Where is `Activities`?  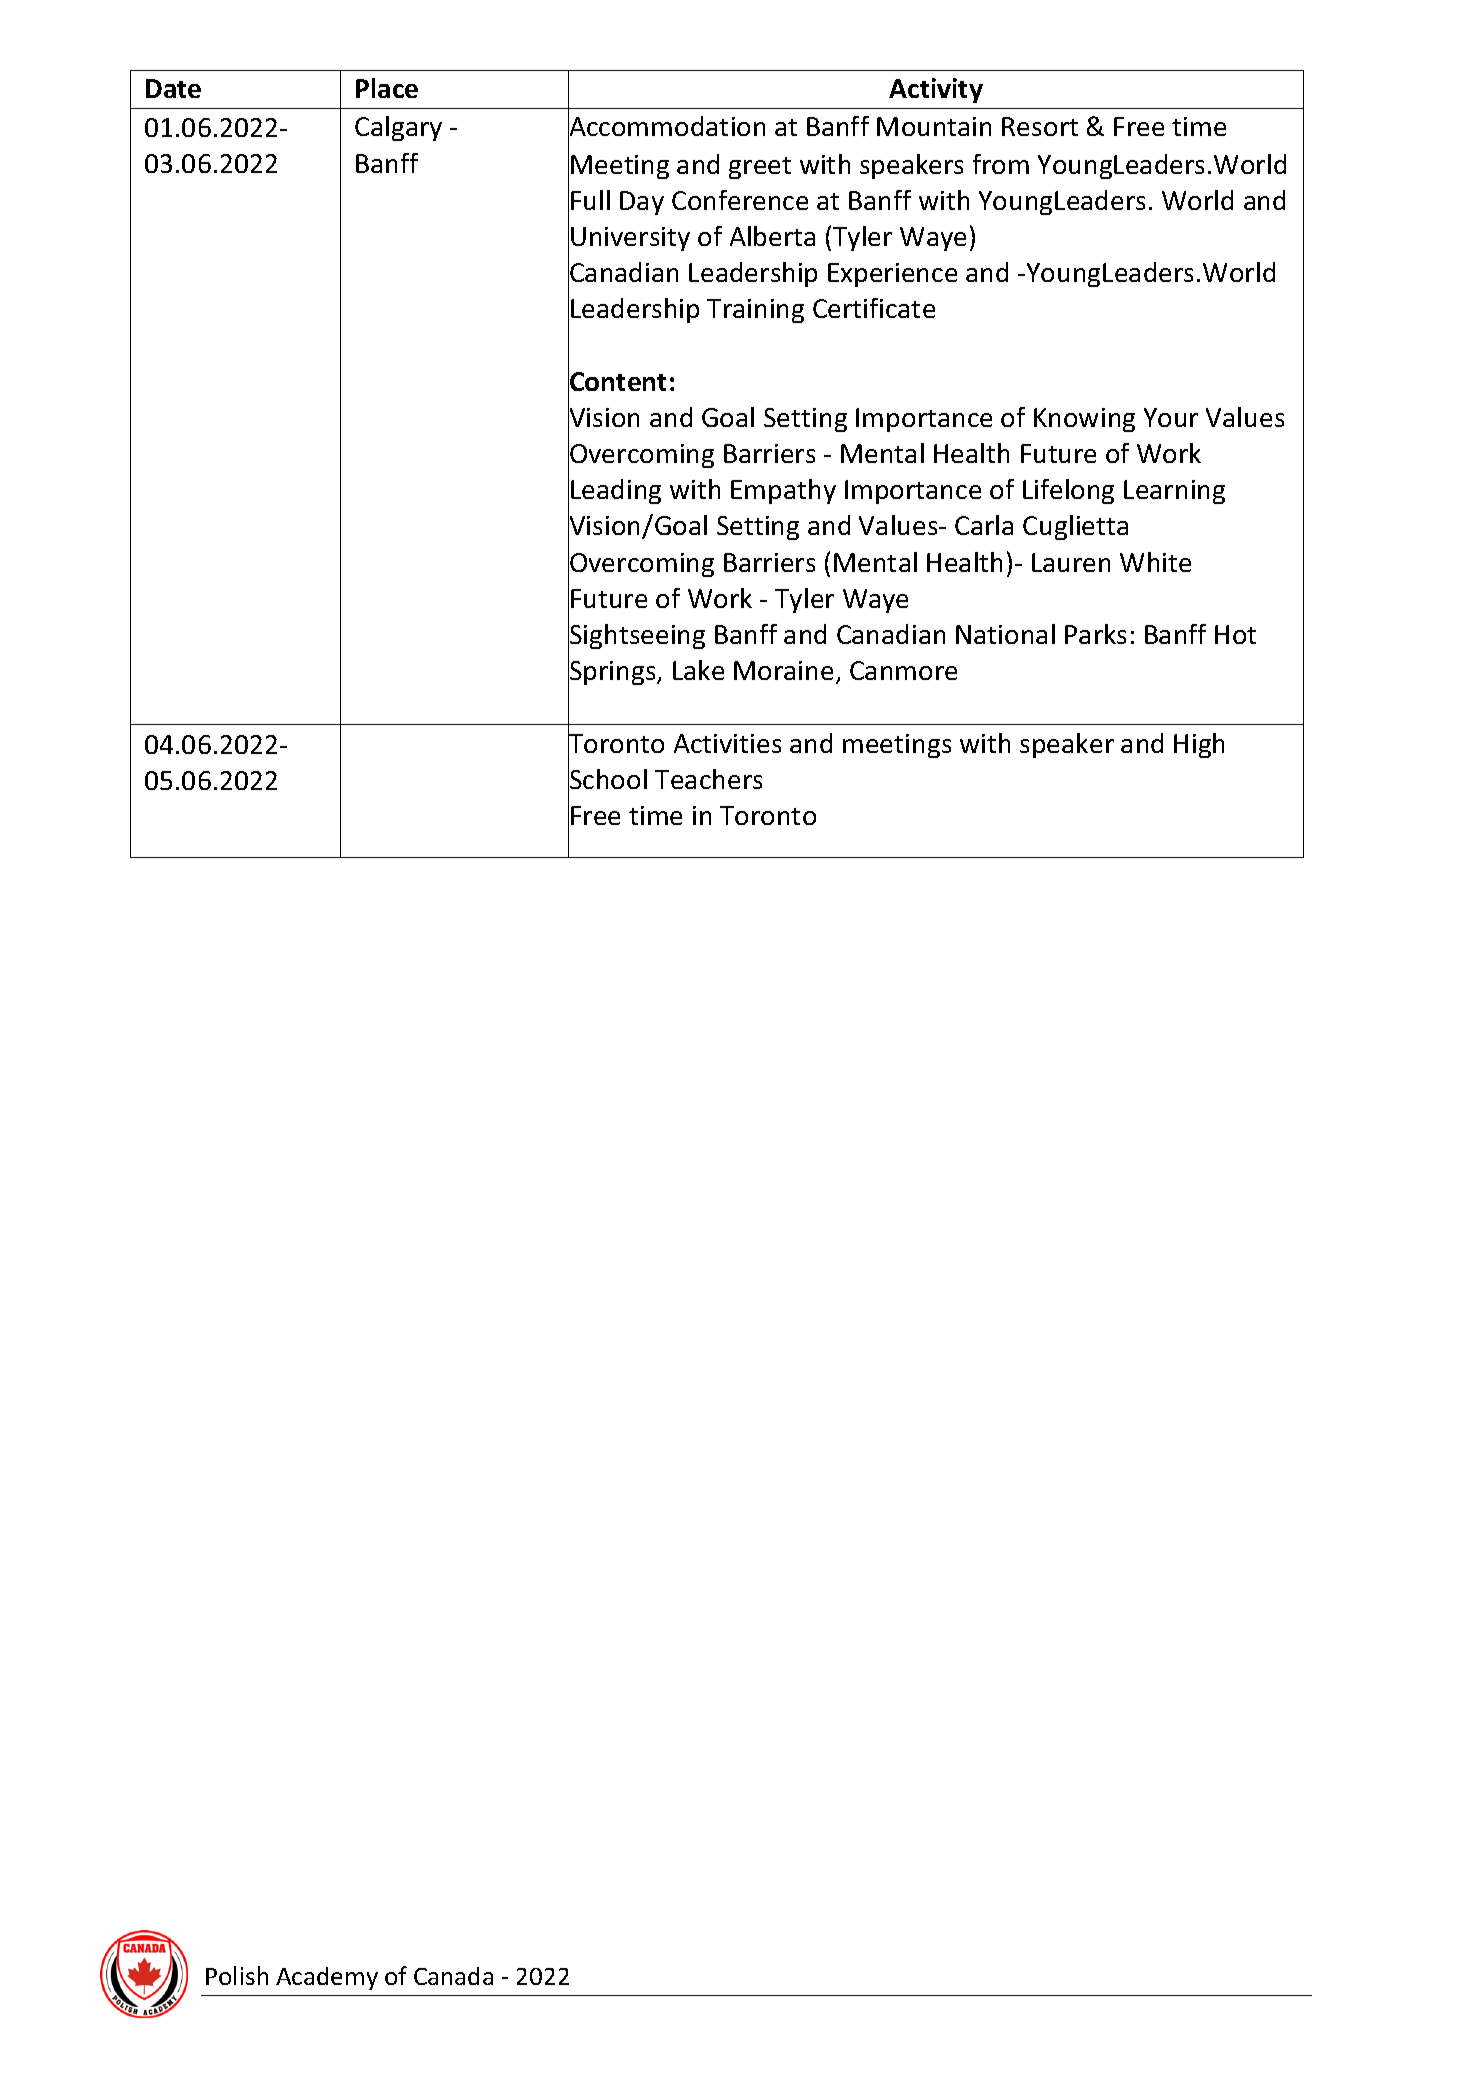 Activities is located at coordinates (727, 743).
